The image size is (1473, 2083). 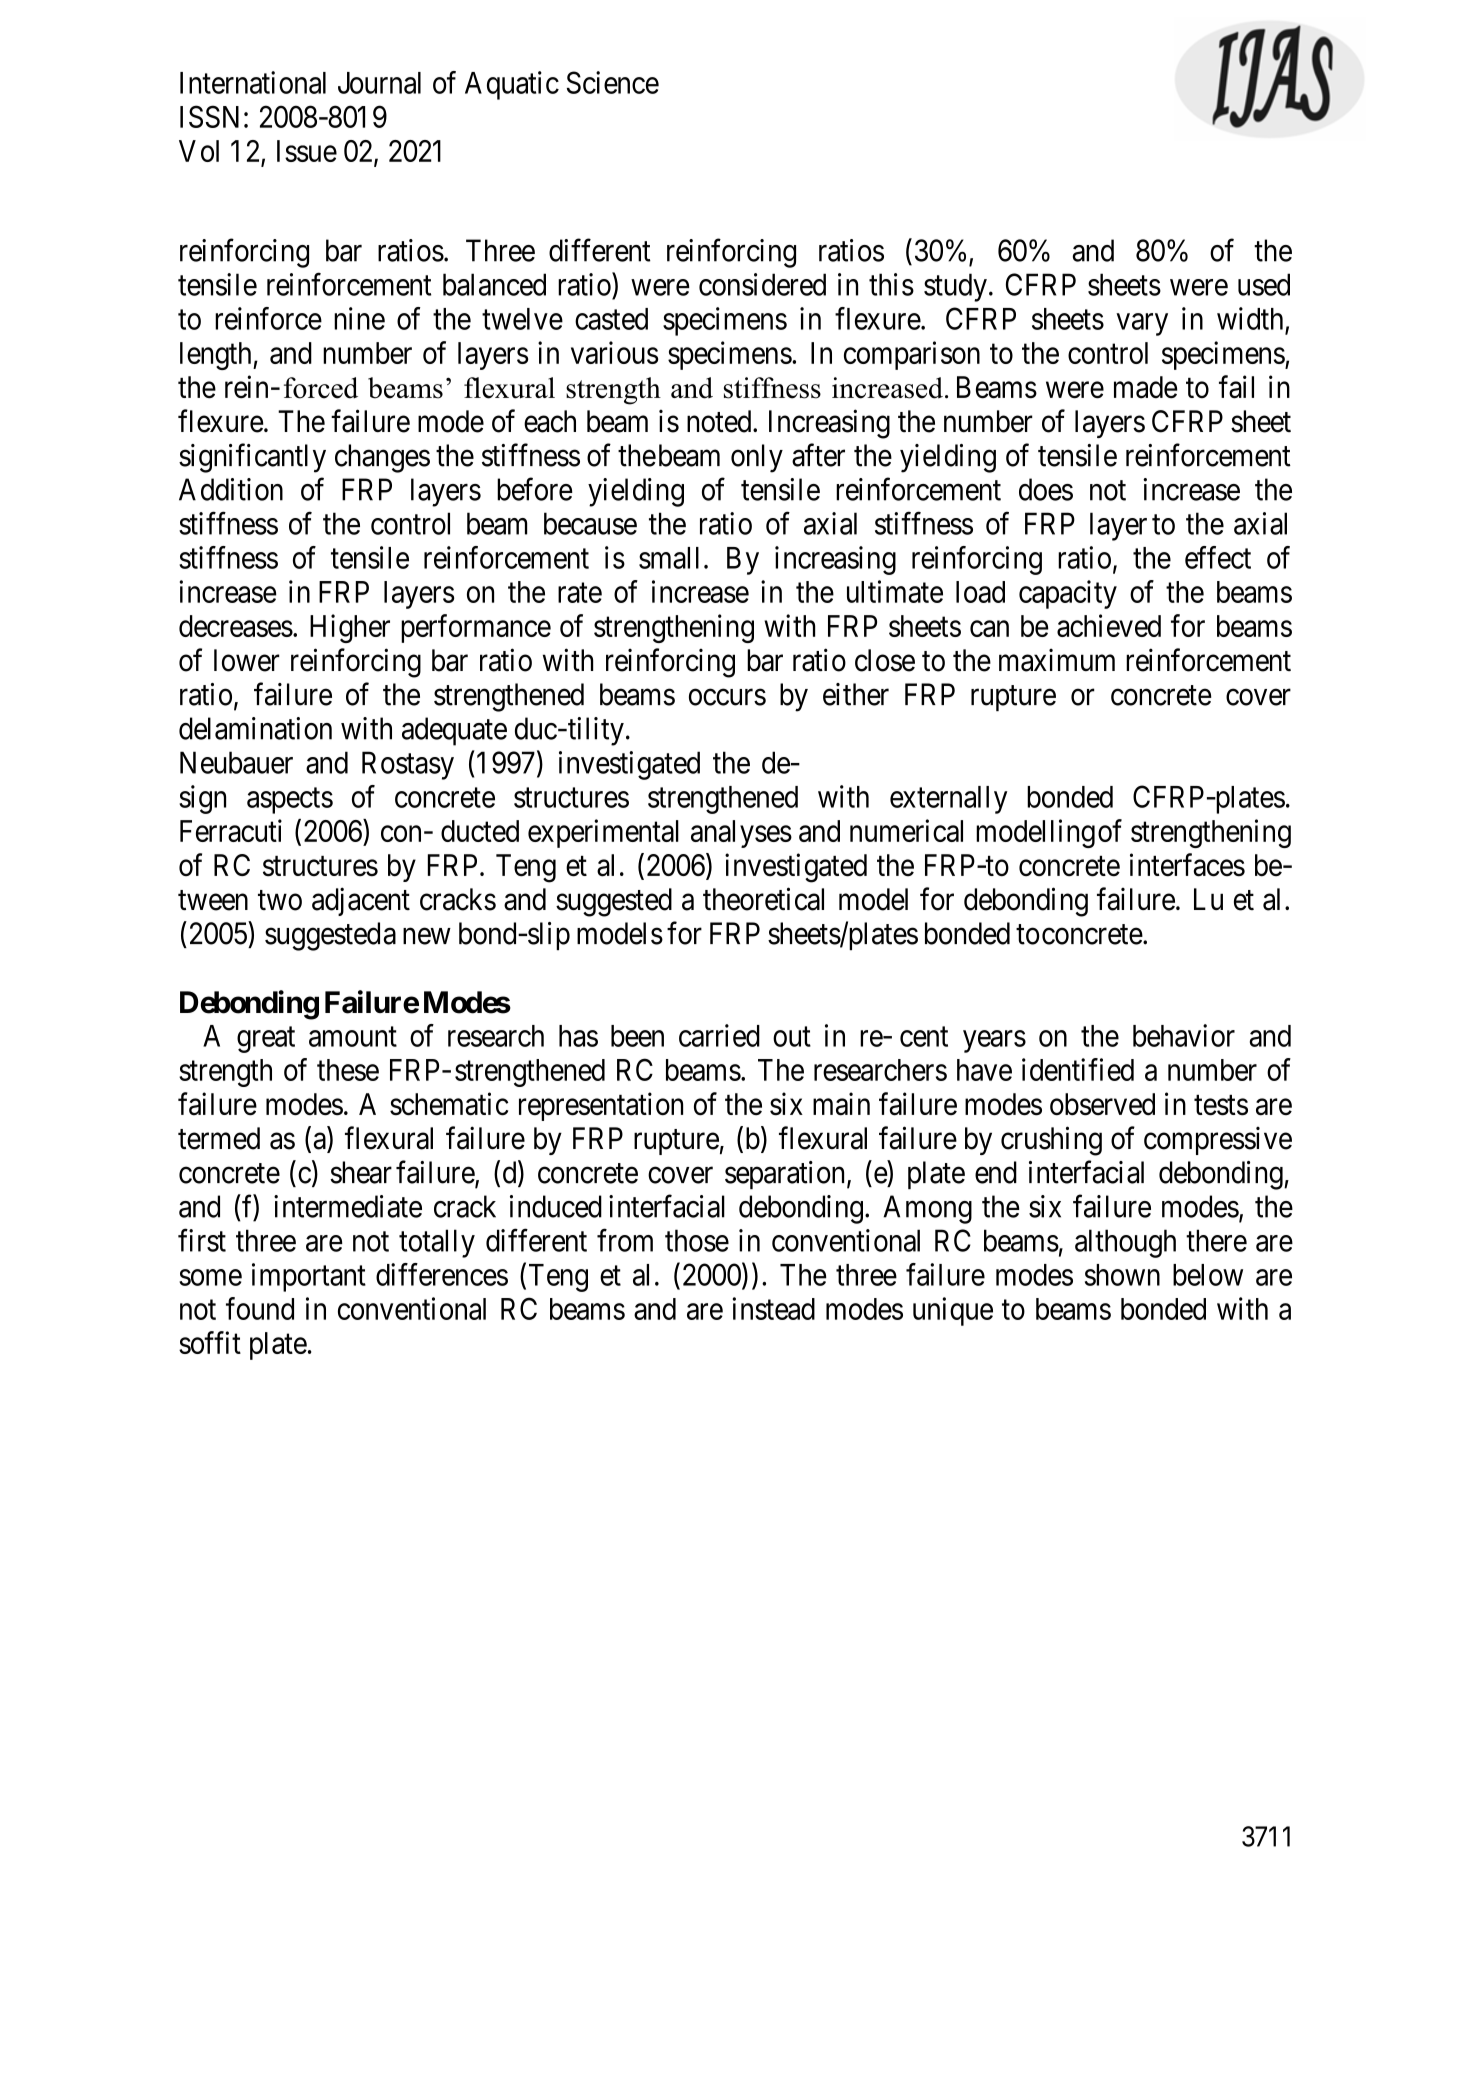 I want to click on Science, so click(x=613, y=82).
